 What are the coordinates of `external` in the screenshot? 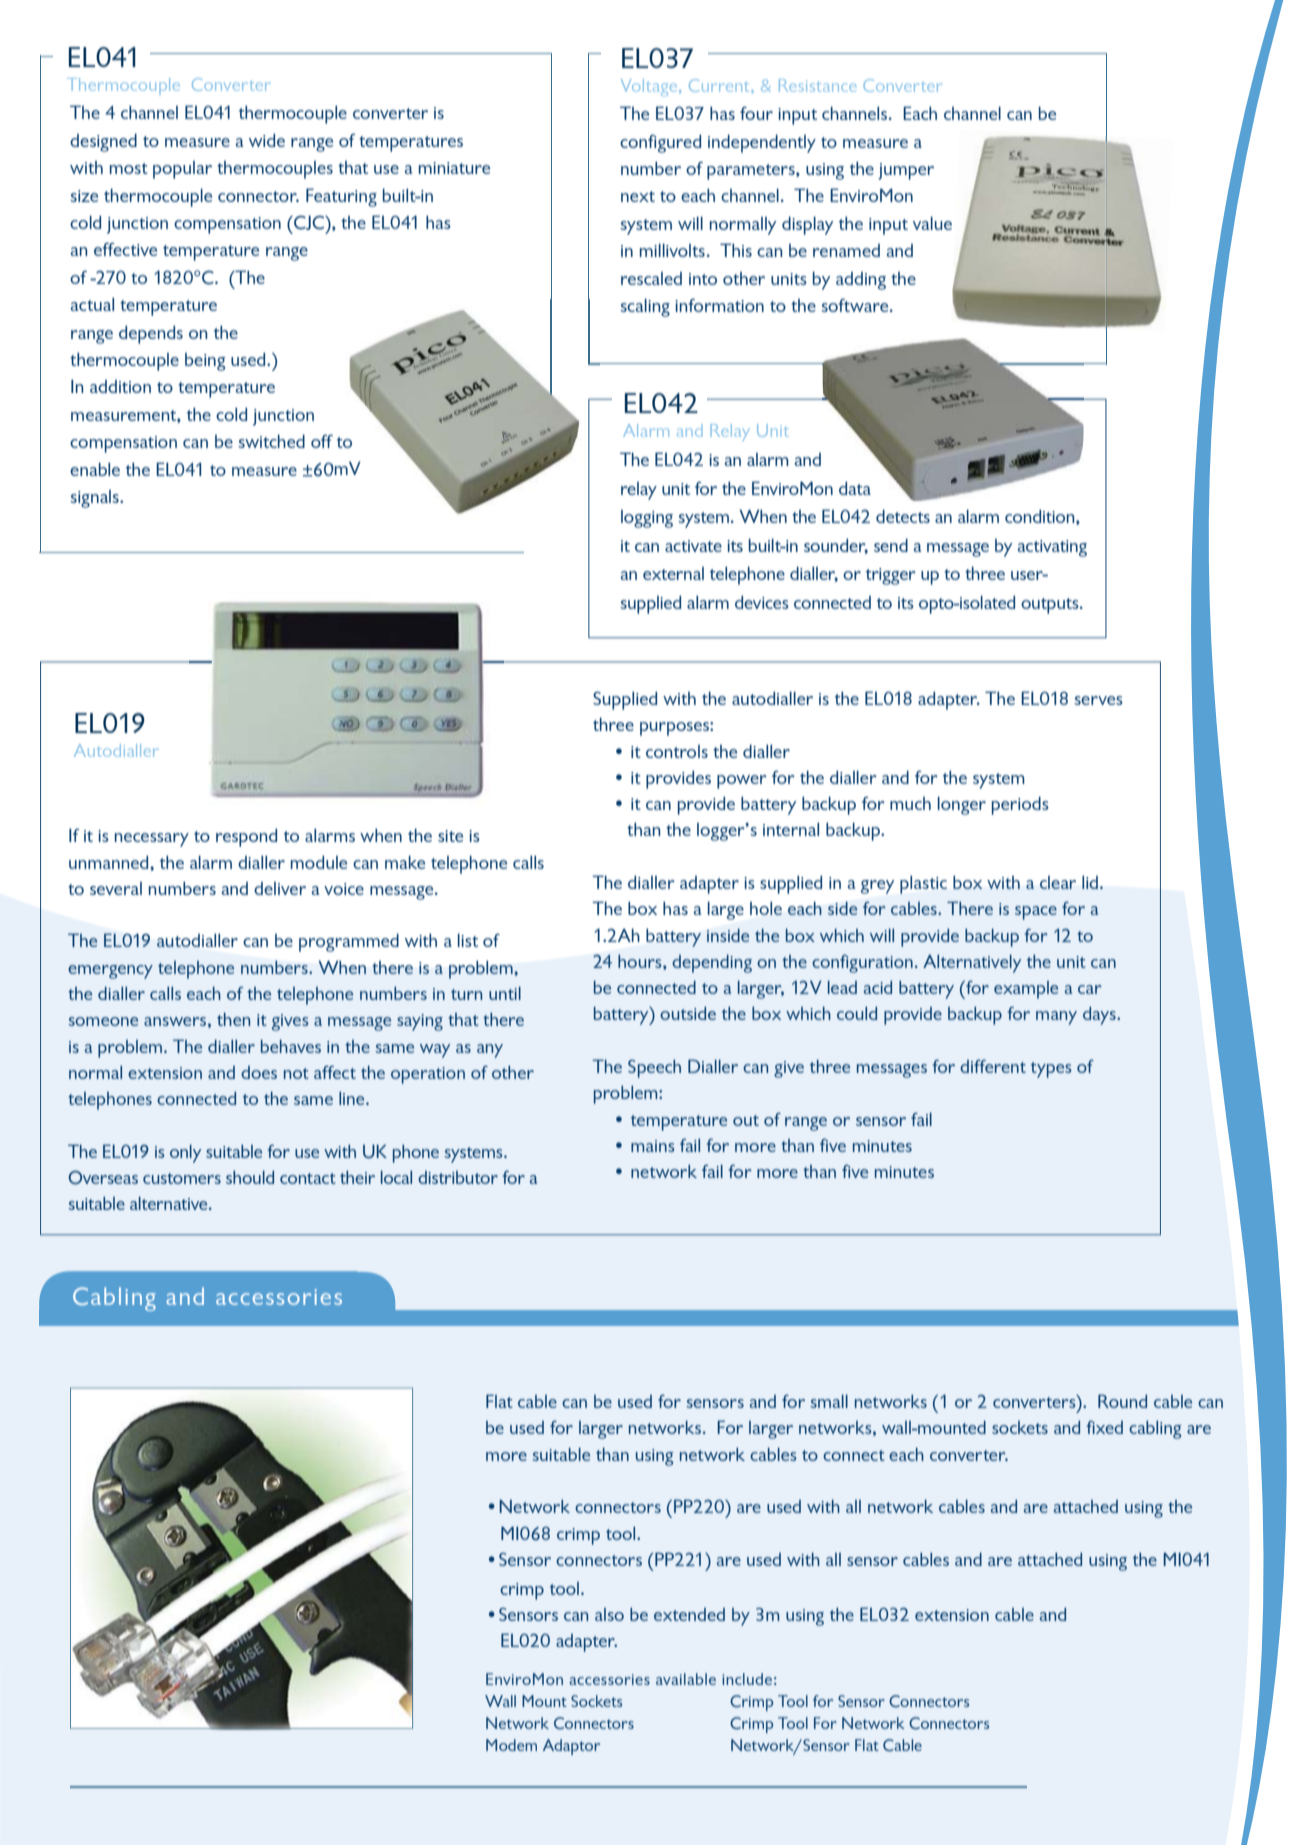 It's located at (673, 573).
